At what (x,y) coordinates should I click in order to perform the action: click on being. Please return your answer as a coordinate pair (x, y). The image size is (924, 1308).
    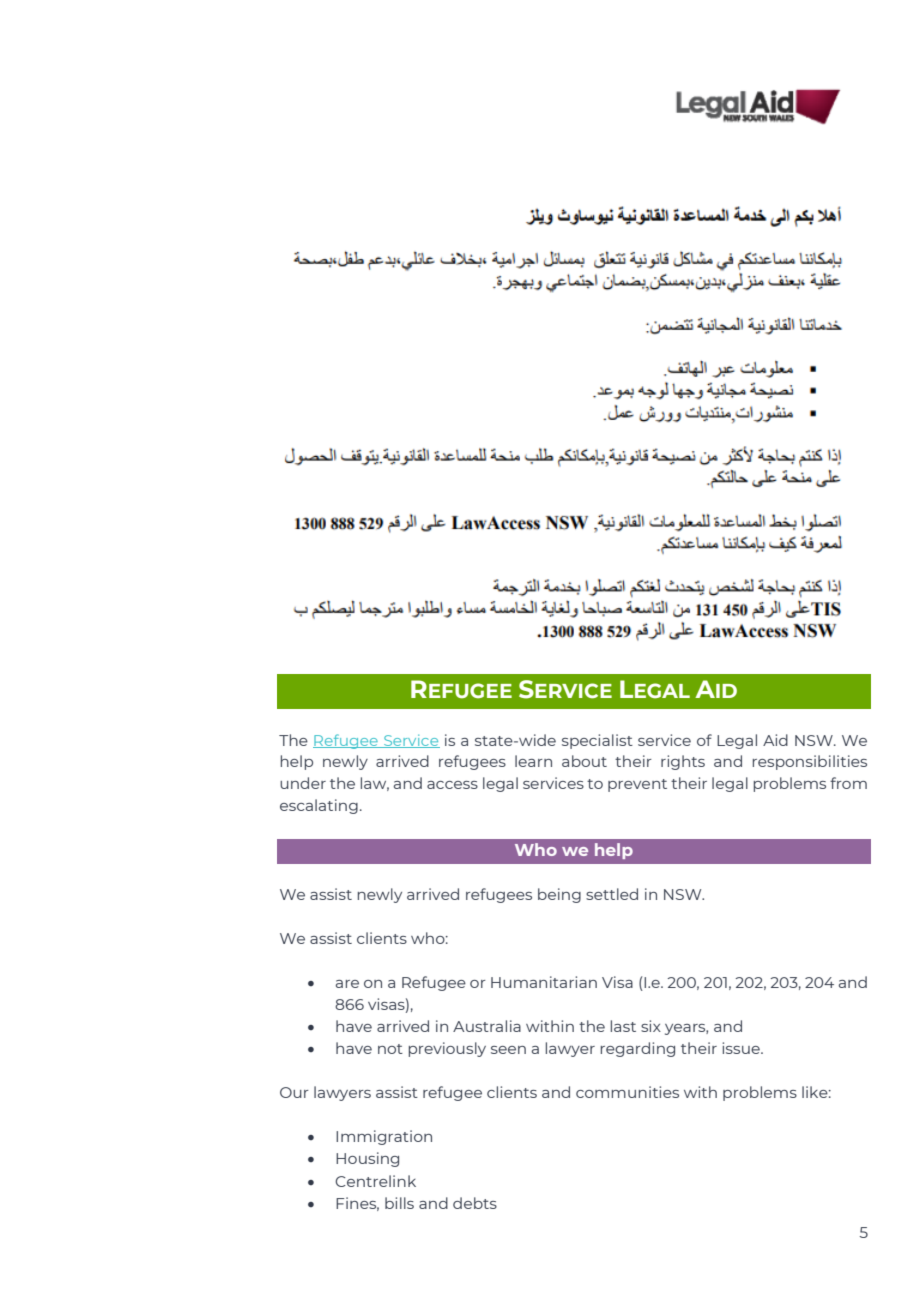
    Looking at the image, I should click on (559, 895).
